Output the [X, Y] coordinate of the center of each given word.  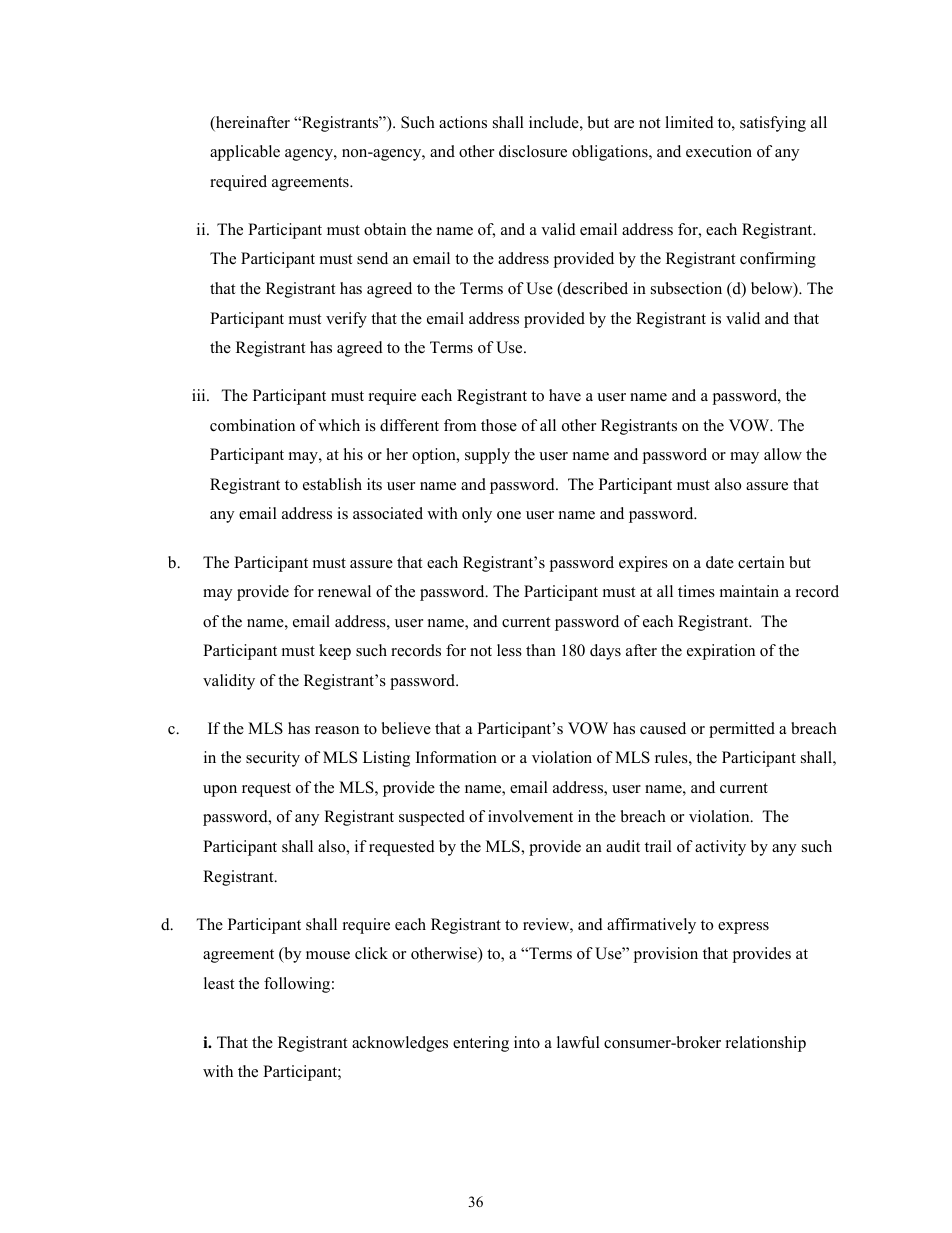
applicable [245, 153]
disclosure [533, 151]
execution [719, 151]
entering [481, 1044]
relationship [766, 1044]
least [219, 983]
